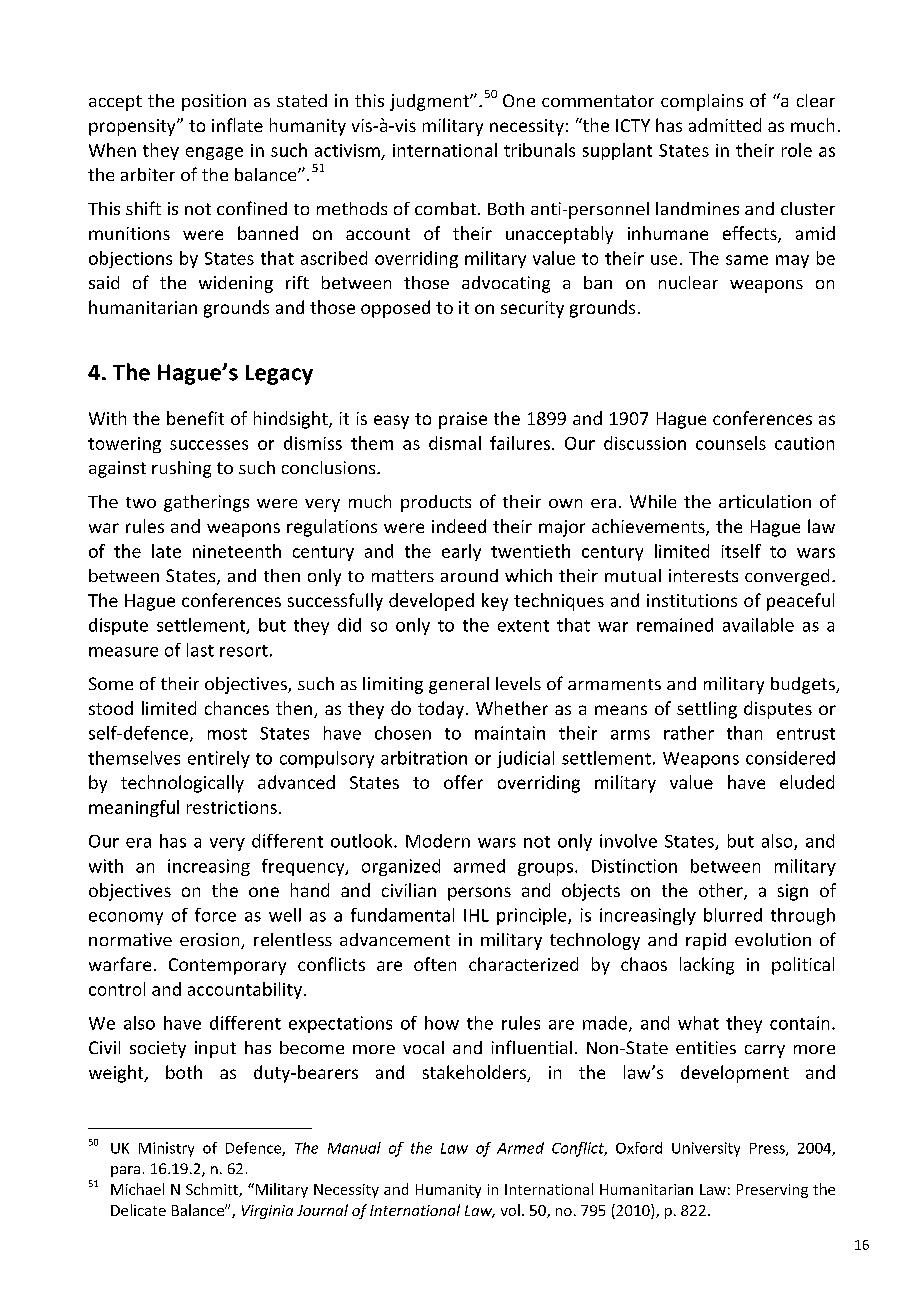 The image size is (924, 1309). I want to click on restrictions, so click(232, 807).
